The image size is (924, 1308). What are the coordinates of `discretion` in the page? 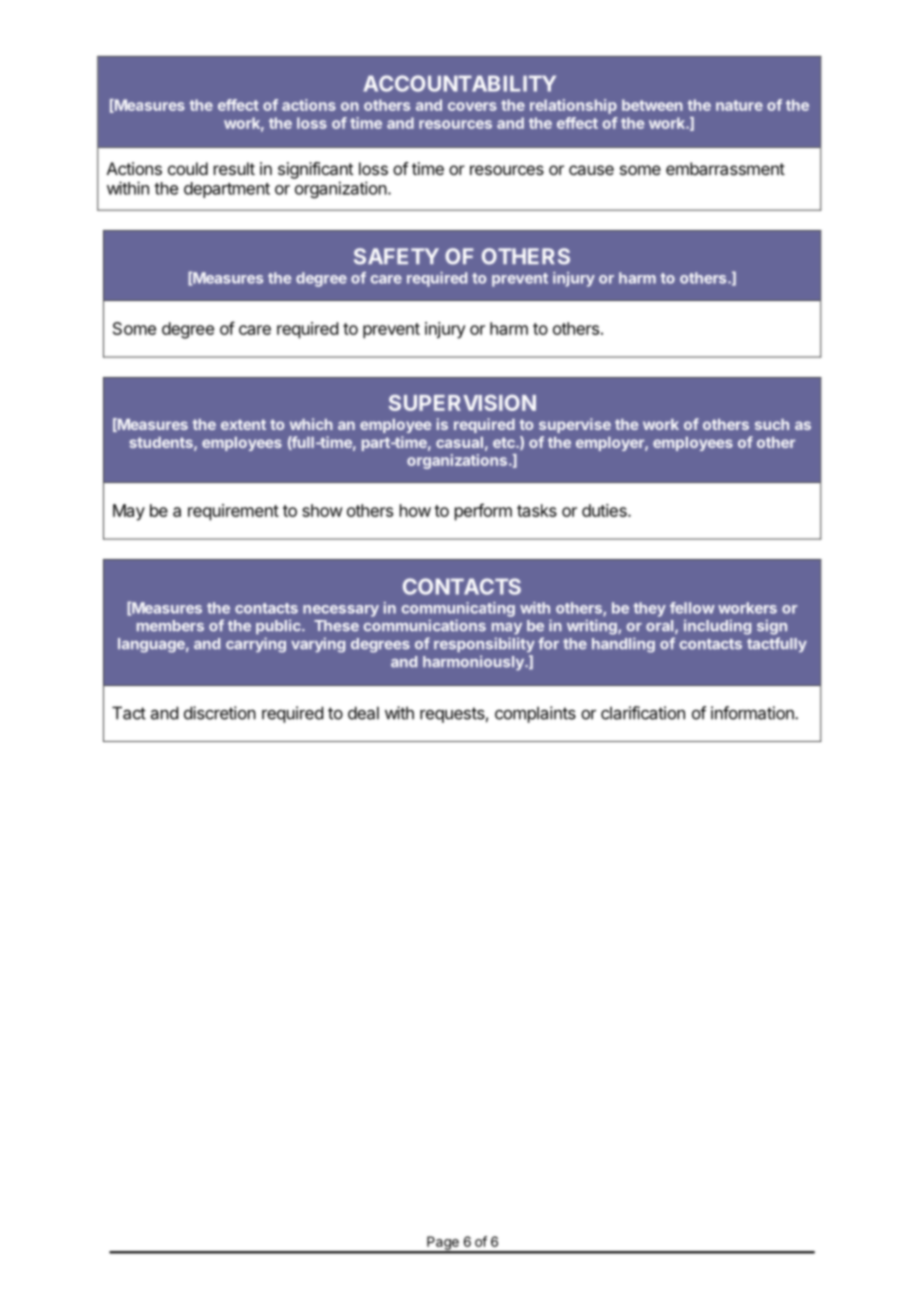 It's located at (220, 713).
